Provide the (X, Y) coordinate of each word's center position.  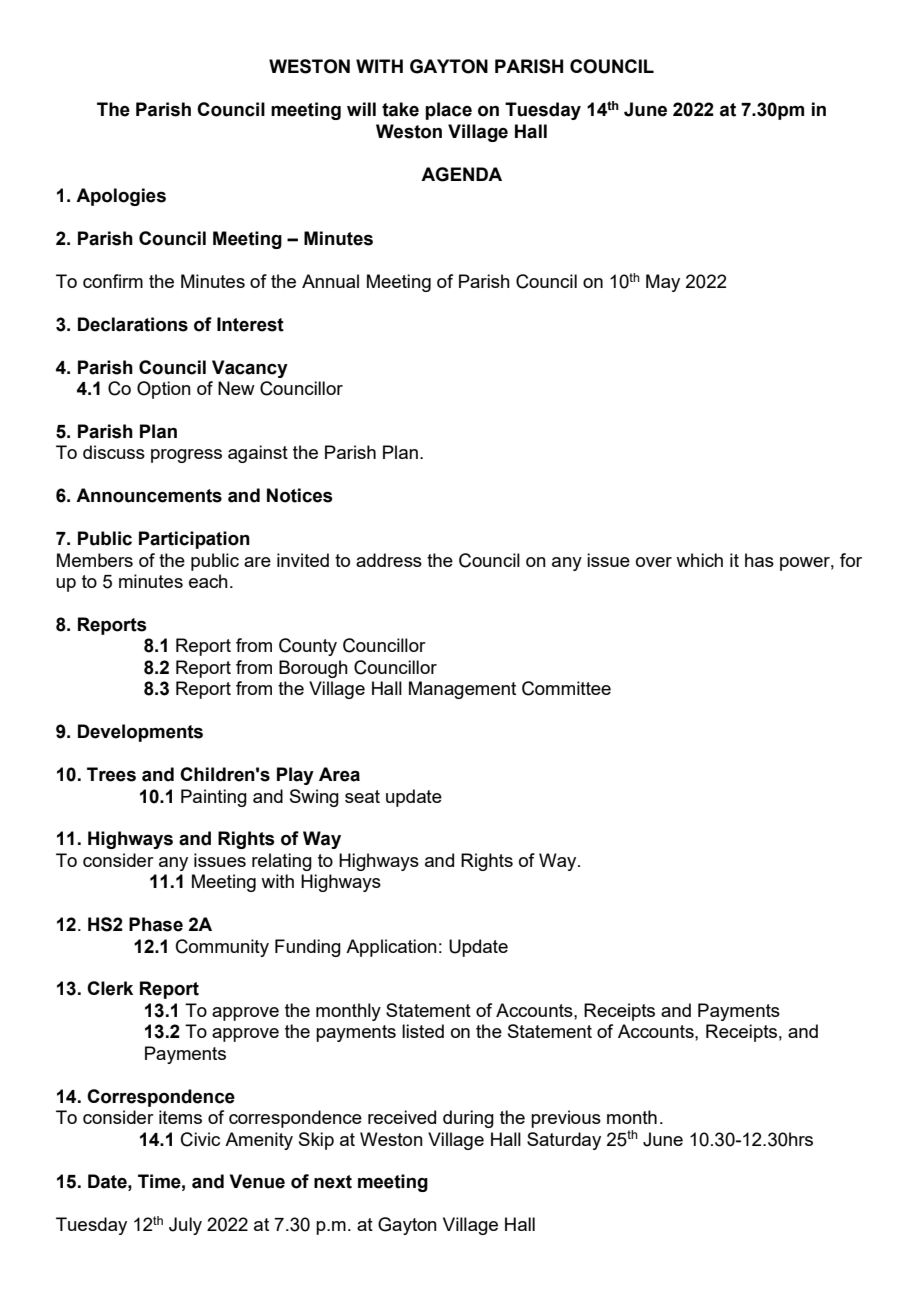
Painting (214, 798)
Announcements (149, 495)
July (185, 1226)
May (663, 283)
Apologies (121, 197)
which (699, 560)
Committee (566, 688)
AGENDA (461, 174)
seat (362, 796)
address (389, 560)
